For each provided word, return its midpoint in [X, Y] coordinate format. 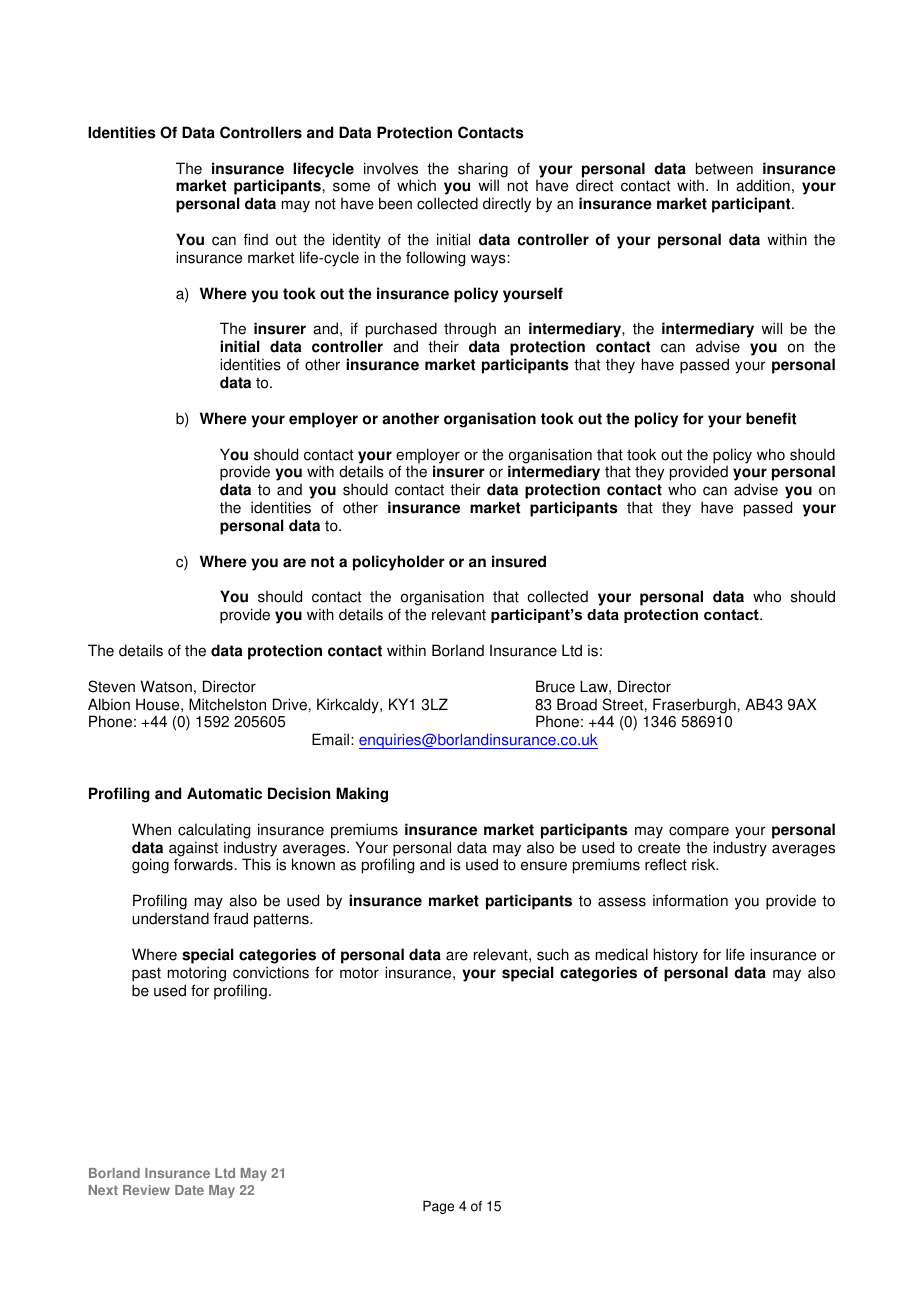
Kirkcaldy [349, 706]
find [255, 239]
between [724, 168]
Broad [577, 704]
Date [189, 1190]
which [416, 185]
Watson [166, 686]
